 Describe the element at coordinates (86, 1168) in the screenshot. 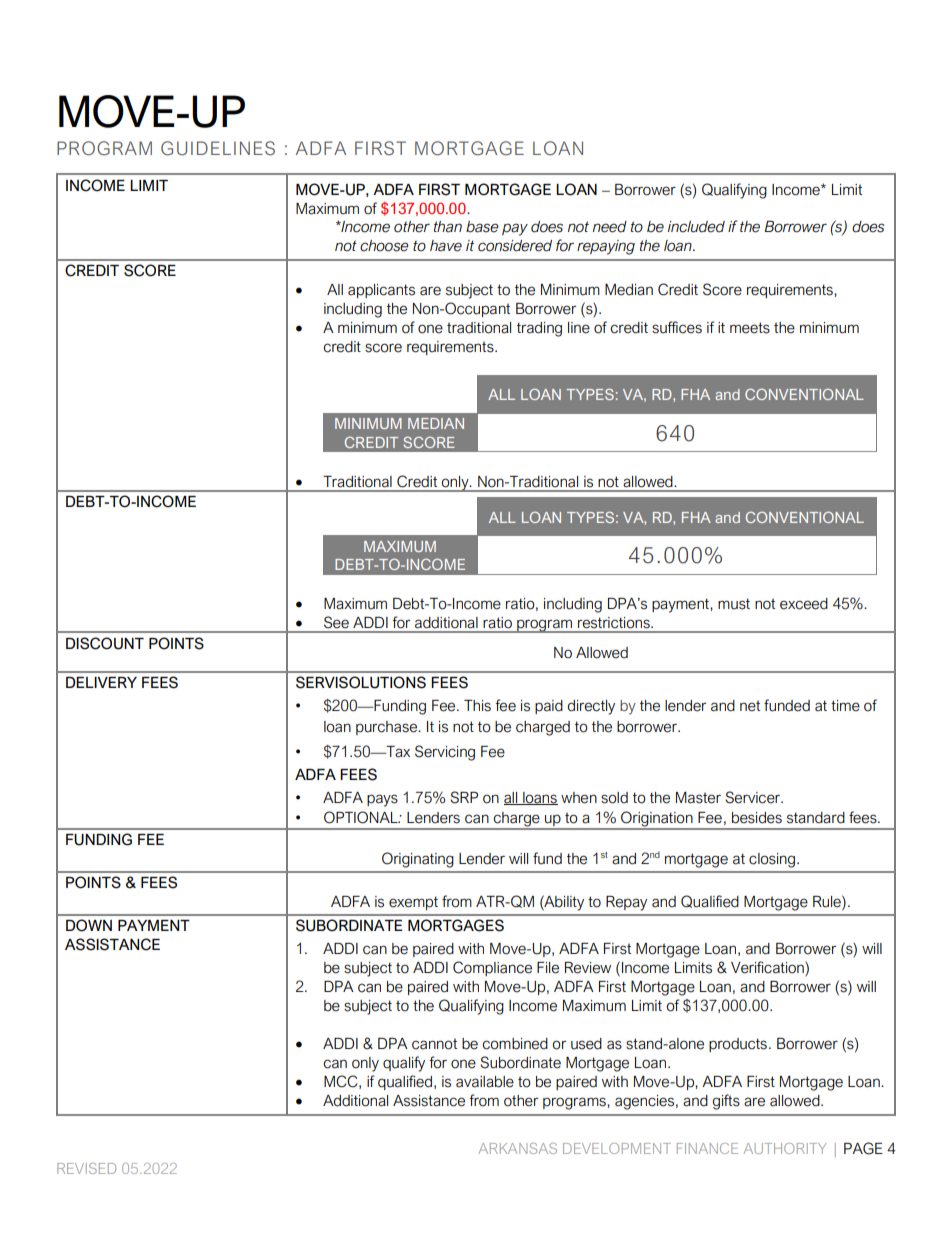

I see `REVISED` at that location.
